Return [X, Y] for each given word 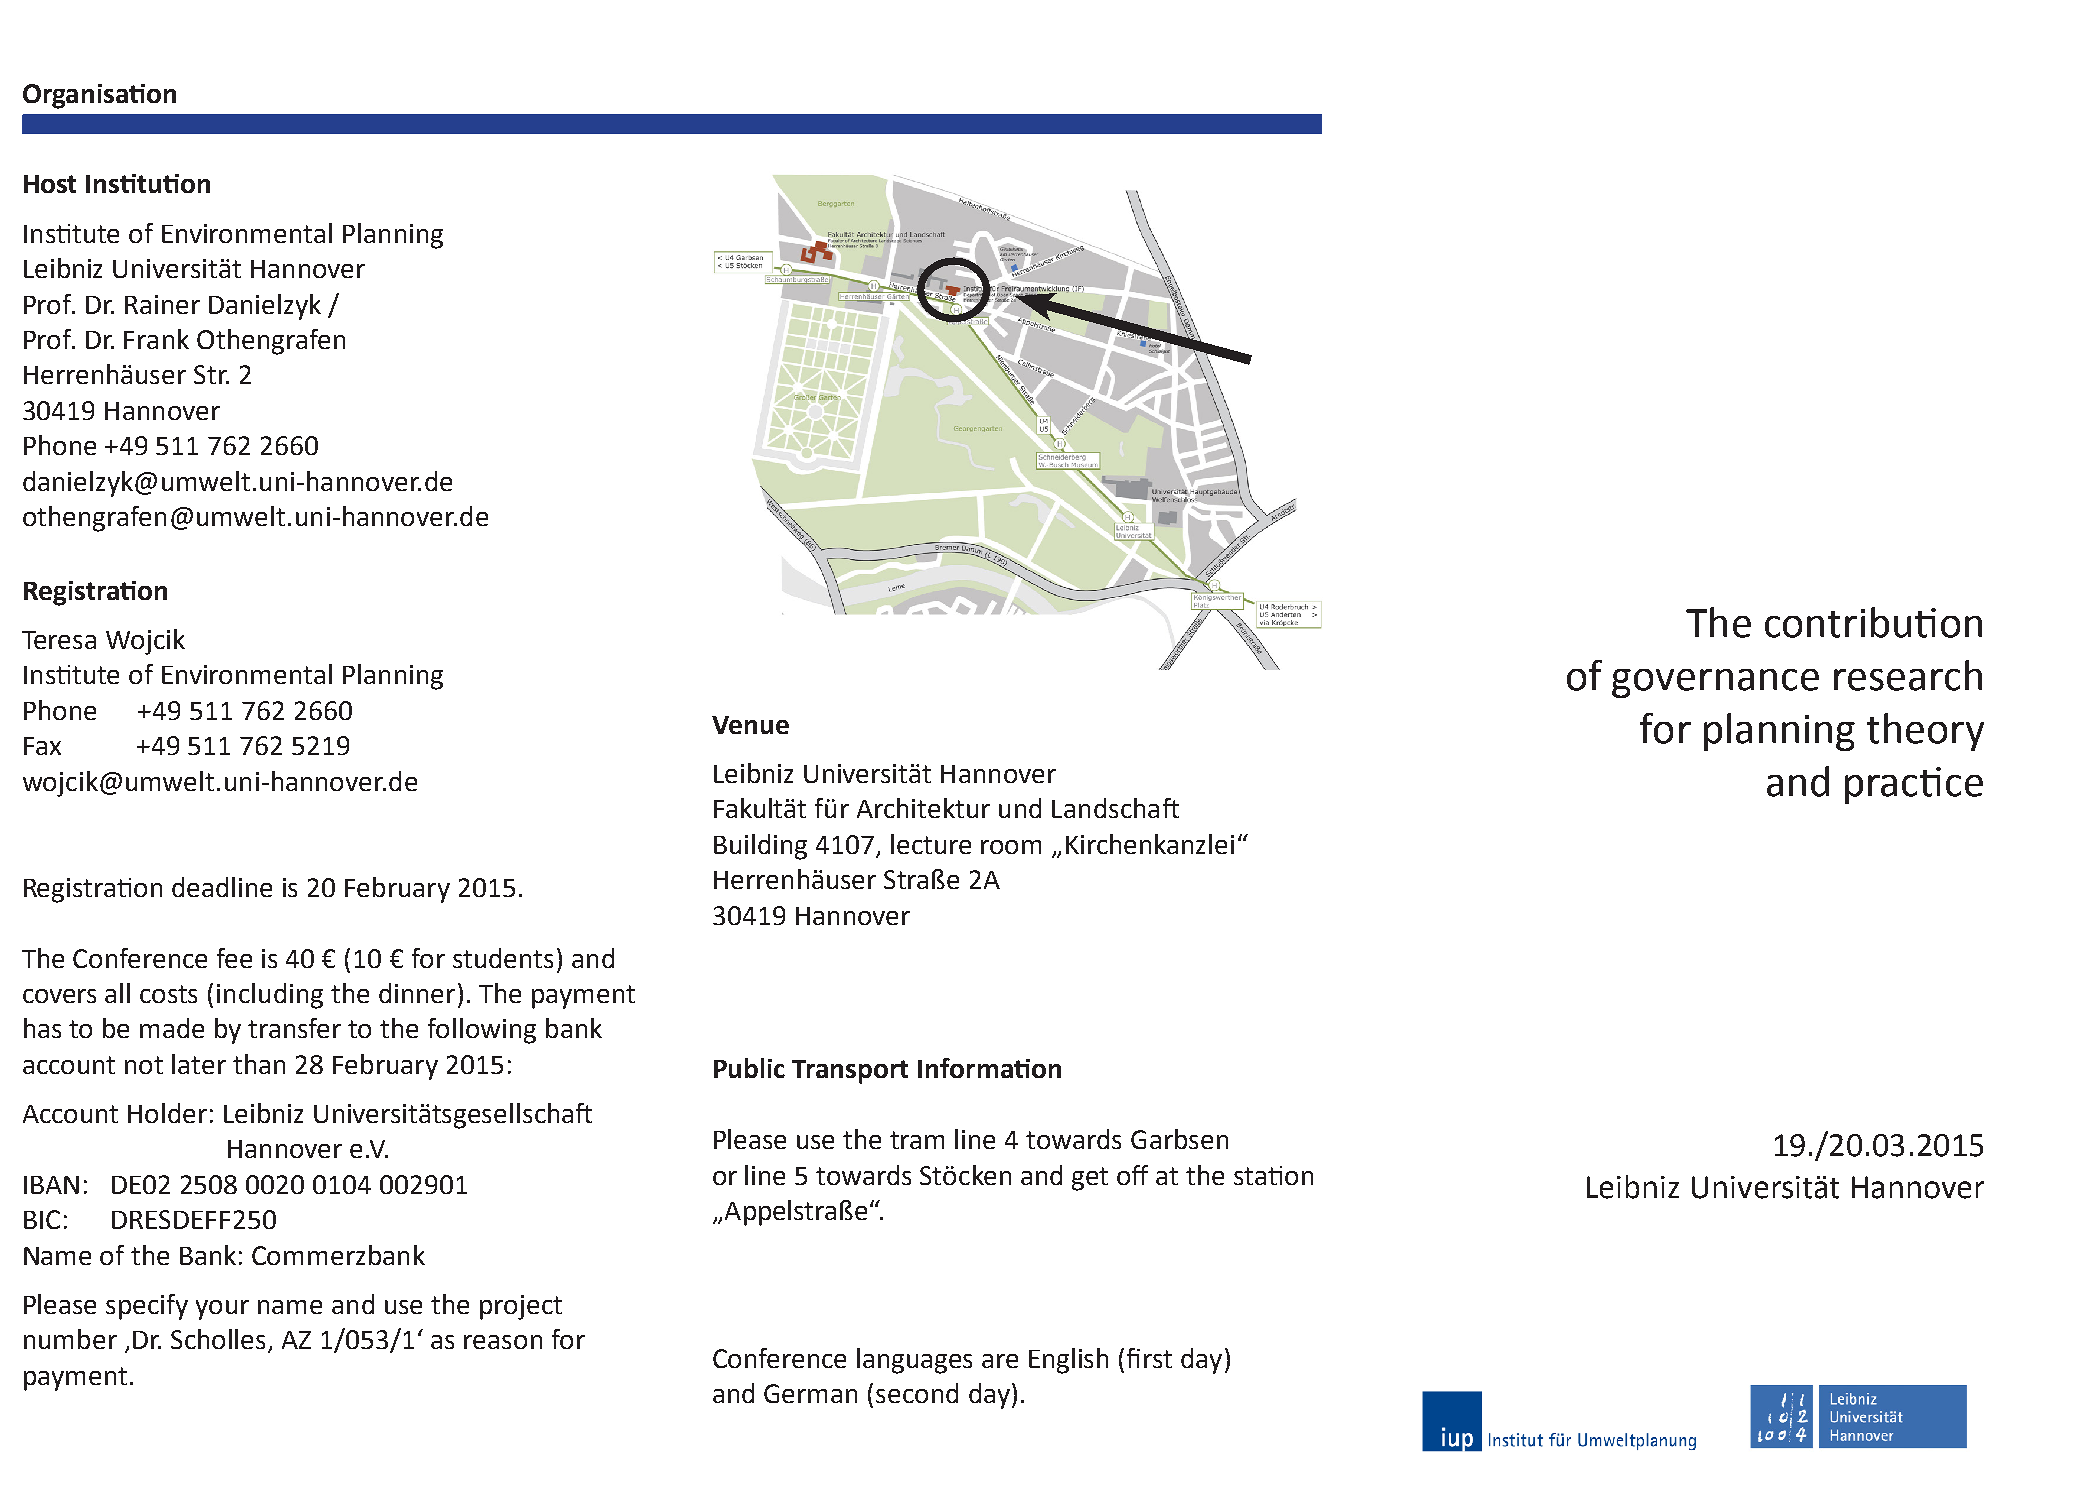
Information [989, 1068]
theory [1925, 732]
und [1020, 808]
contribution [1873, 622]
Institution [148, 183]
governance [1715, 683]
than [259, 1064]
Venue [750, 725]
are [1000, 1361]
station [1273, 1175]
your [222, 1310]
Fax [42, 746]
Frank [156, 339]
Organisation [99, 96]
